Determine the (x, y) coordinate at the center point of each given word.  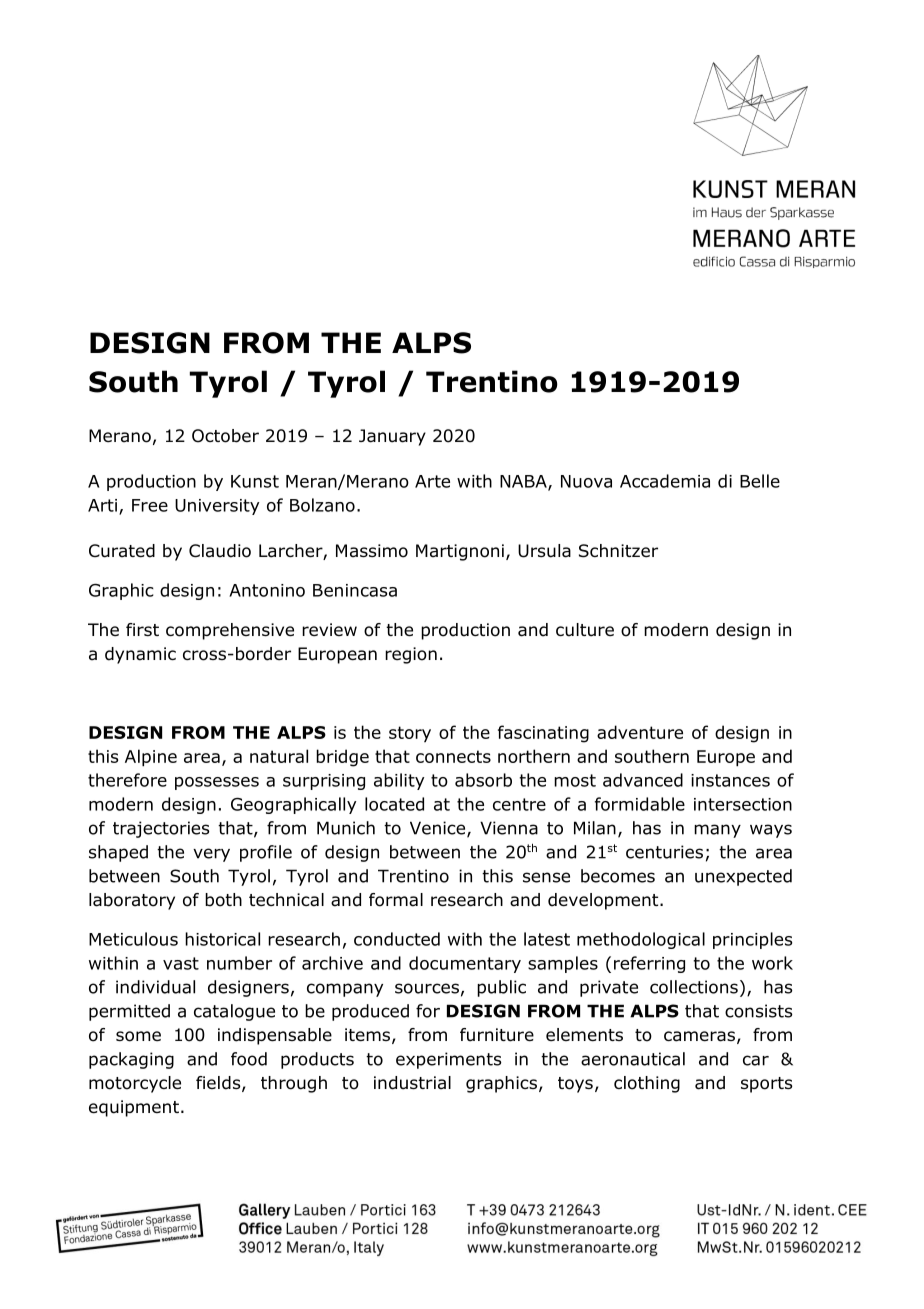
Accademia (665, 481)
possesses (217, 783)
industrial (412, 1083)
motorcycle (135, 1084)
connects (453, 756)
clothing (647, 1084)
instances (730, 780)
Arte (432, 481)
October (225, 436)
